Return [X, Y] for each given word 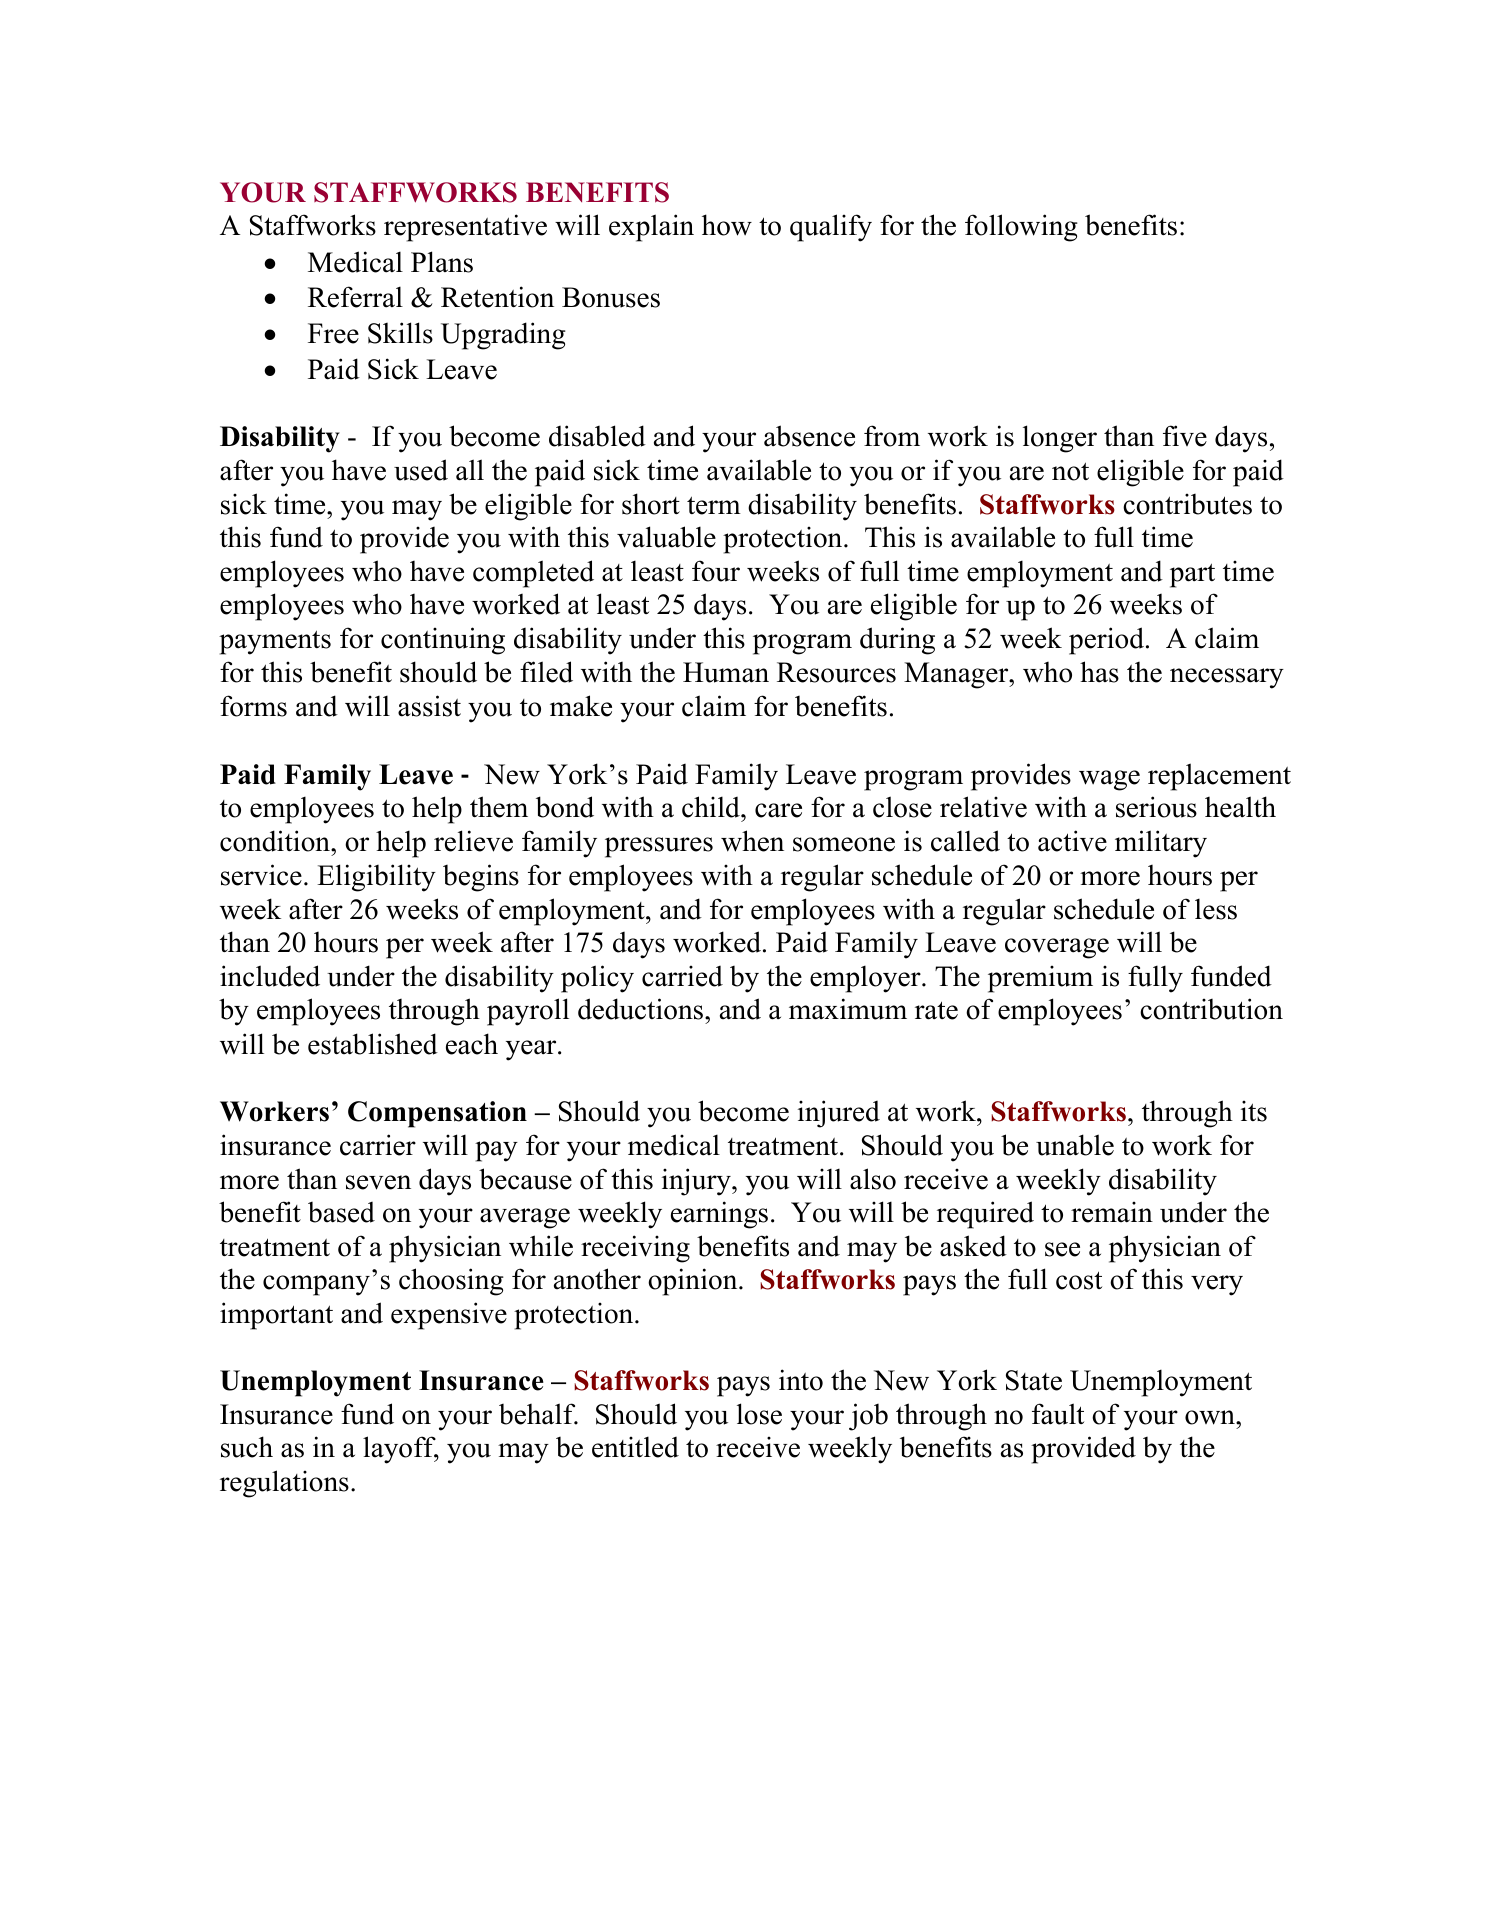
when [752, 841]
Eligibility [376, 878]
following [1021, 228]
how [727, 225]
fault [1058, 1414]
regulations [284, 1484]
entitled [635, 1447]
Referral [355, 297]
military [1161, 844]
